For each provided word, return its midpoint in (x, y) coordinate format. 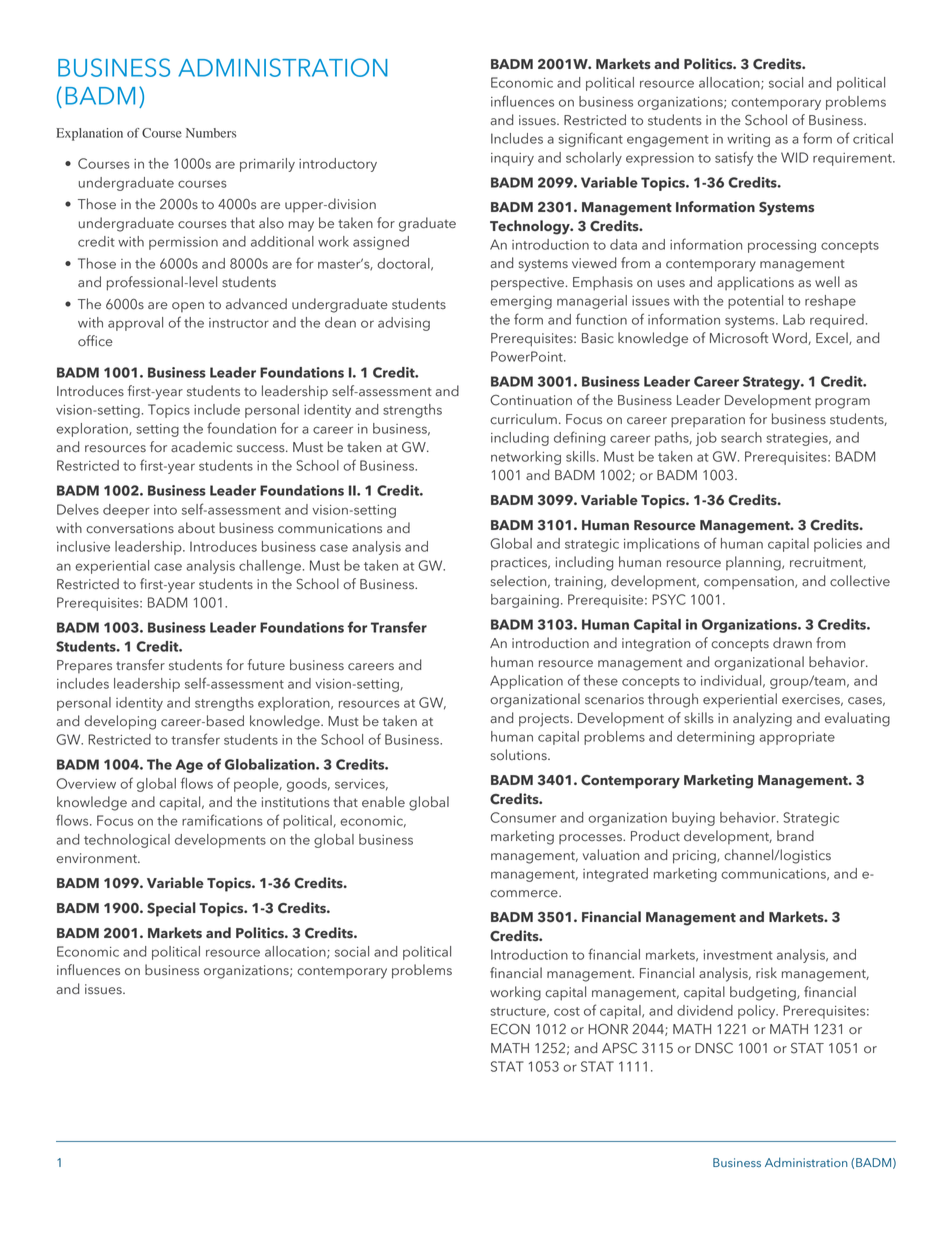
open (188, 307)
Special (171, 909)
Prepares (84, 666)
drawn (792, 642)
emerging (521, 302)
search (741, 437)
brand (795, 836)
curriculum (523, 419)
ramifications (222, 820)
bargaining (525, 601)
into (165, 510)
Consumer (523, 817)
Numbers (211, 133)
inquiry (512, 159)
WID (794, 157)
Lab (794, 319)
